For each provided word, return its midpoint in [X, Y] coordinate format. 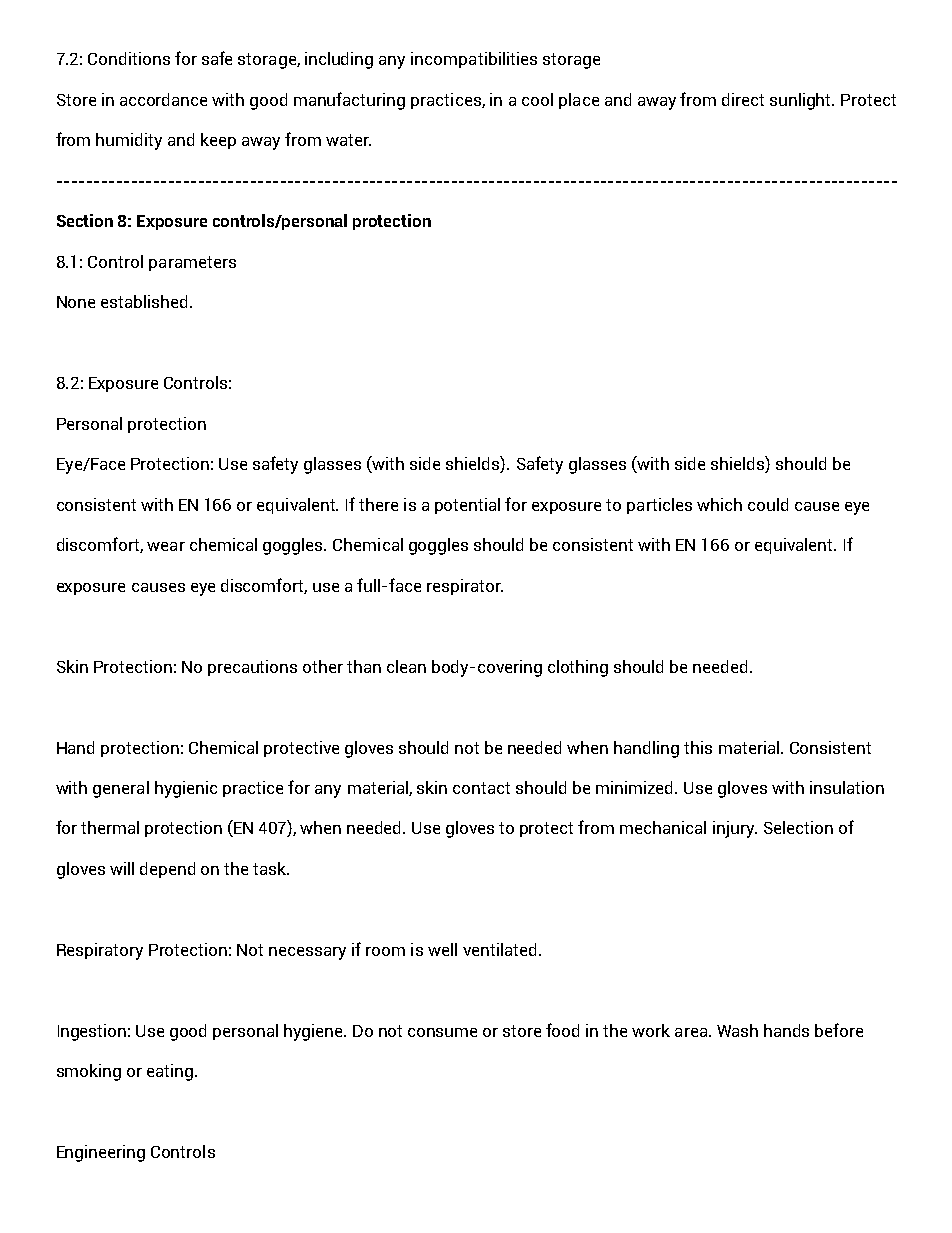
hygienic [186, 789]
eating [171, 1072]
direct [743, 99]
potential [467, 506]
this [698, 747]
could [768, 504]
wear [166, 546]
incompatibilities [474, 60]
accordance [163, 99]
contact [481, 788]
